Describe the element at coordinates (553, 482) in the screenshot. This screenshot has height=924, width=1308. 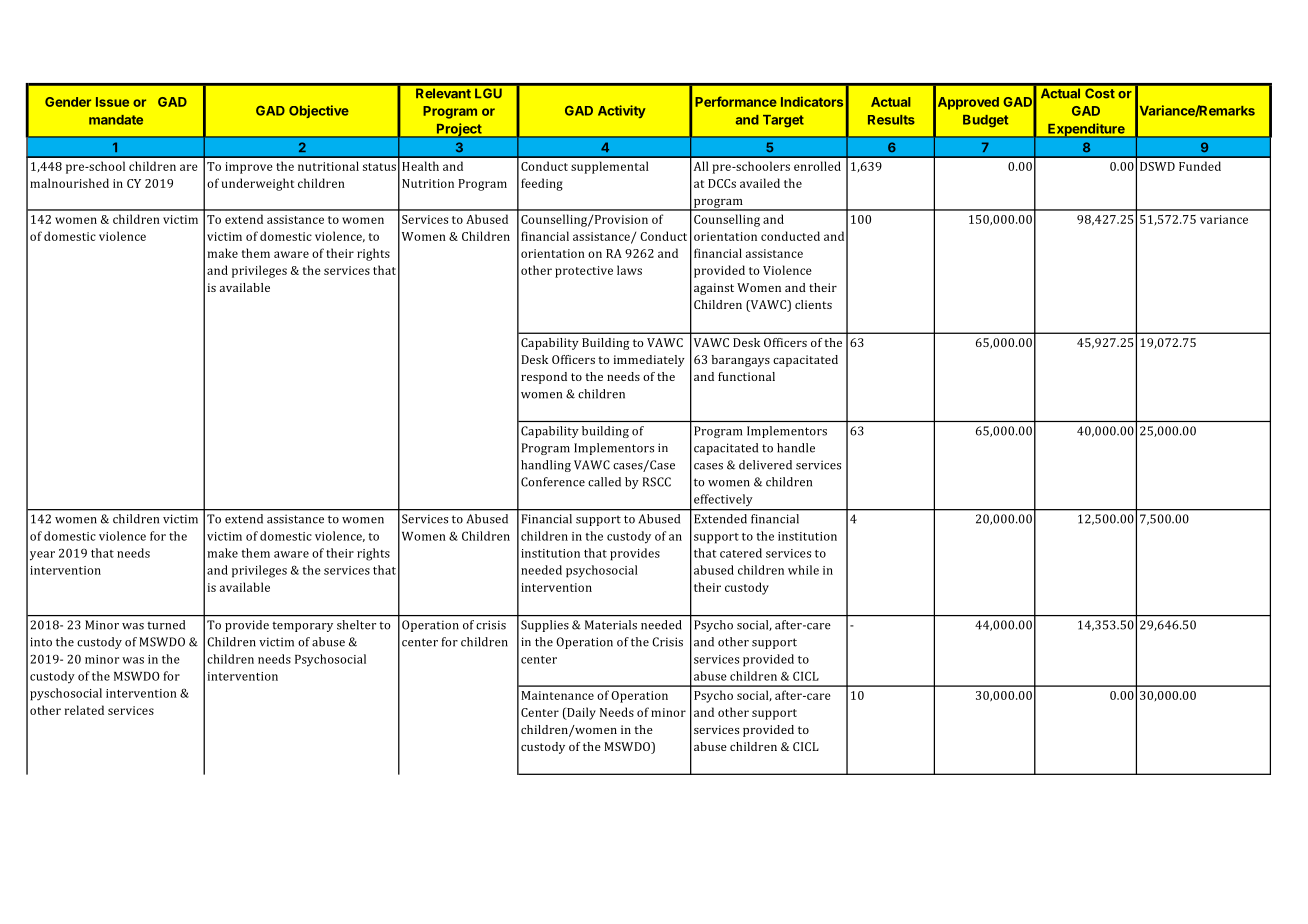
I see `Conference` at that location.
